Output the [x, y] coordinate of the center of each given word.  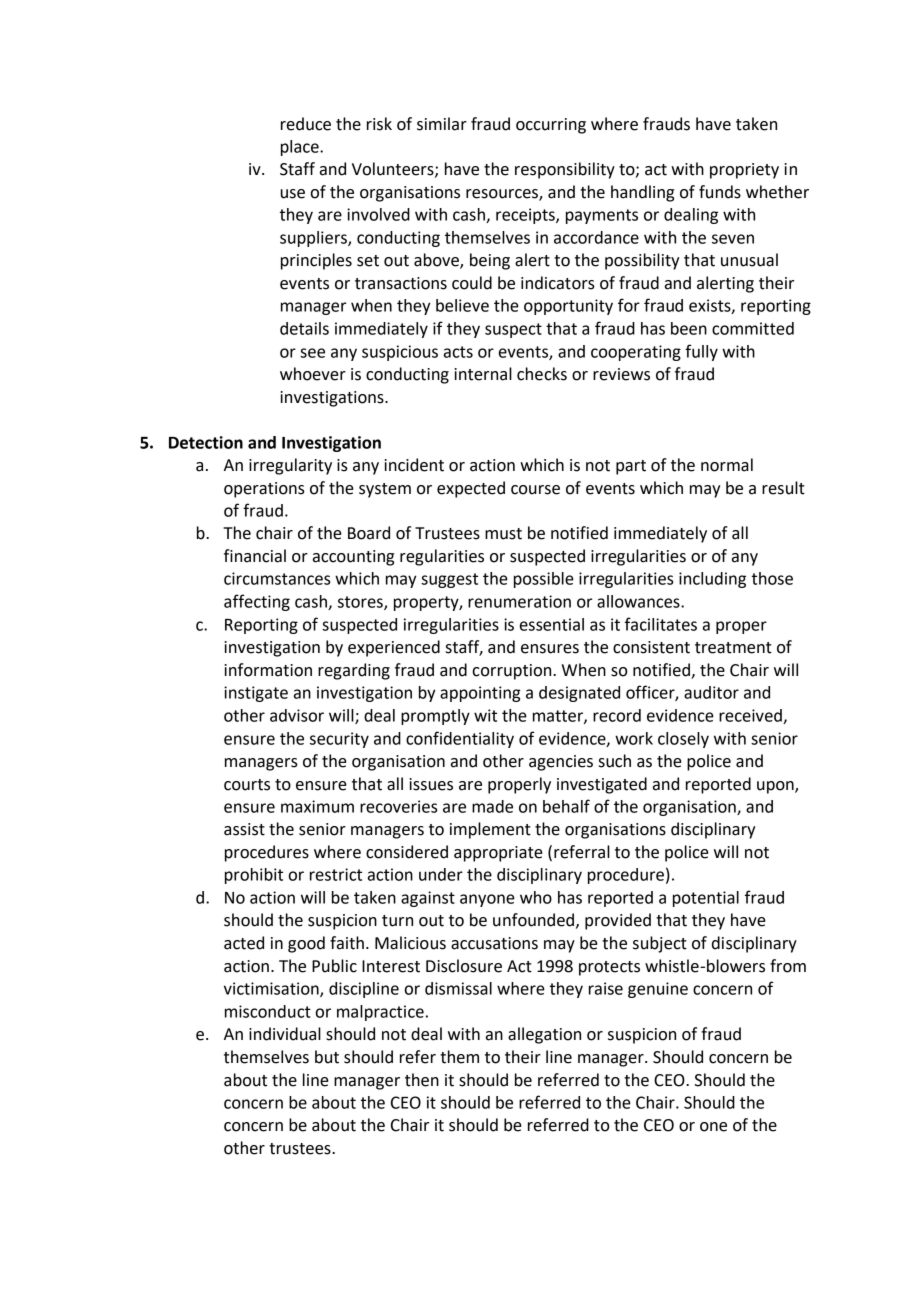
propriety [744, 171]
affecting [257, 602]
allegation [544, 1035]
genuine [658, 990]
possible [544, 580]
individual [285, 1034]
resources [503, 194]
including [712, 580]
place [301, 148]
